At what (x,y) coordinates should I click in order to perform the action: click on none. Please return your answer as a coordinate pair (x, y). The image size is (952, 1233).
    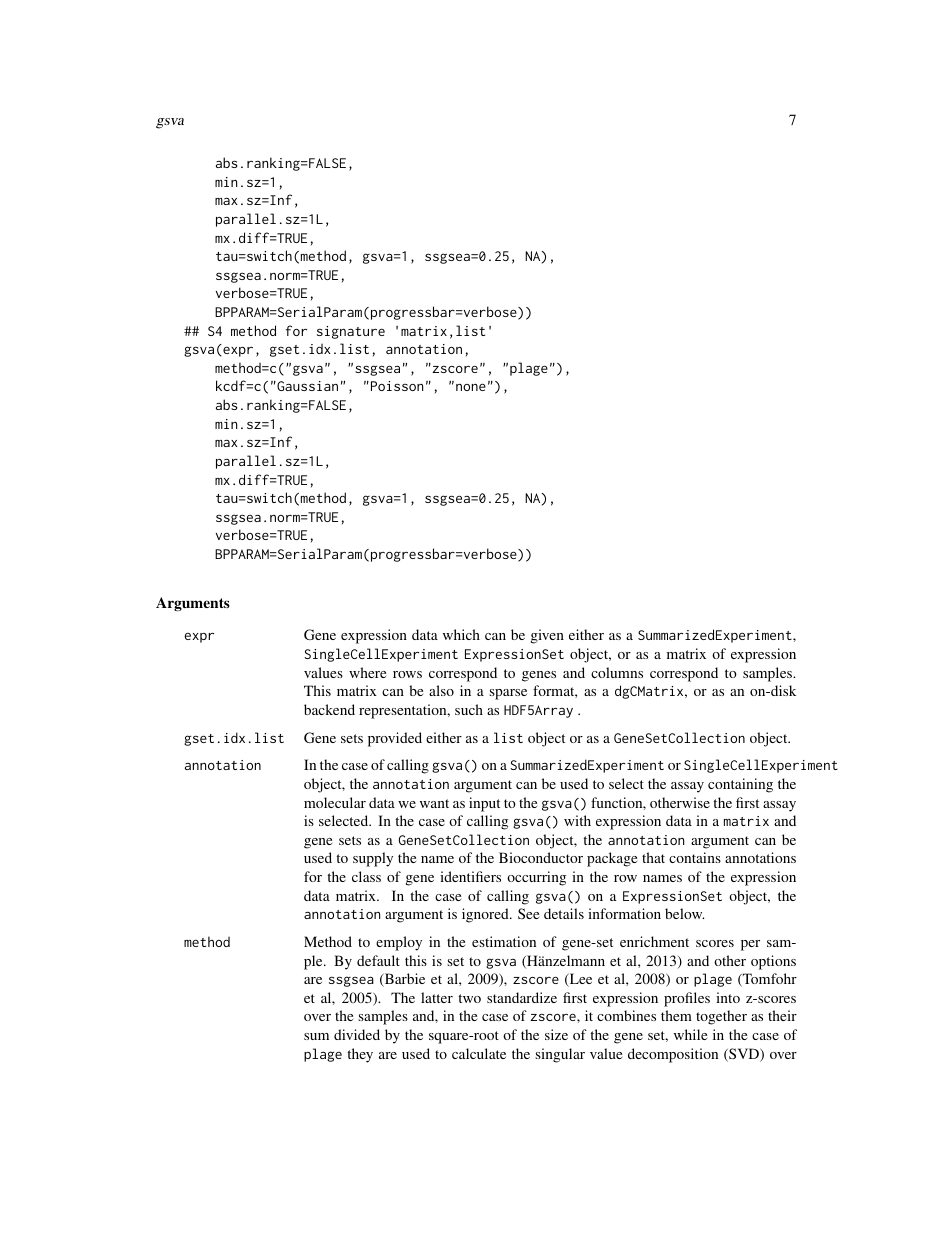
    Looking at the image, I should click on (471, 387).
